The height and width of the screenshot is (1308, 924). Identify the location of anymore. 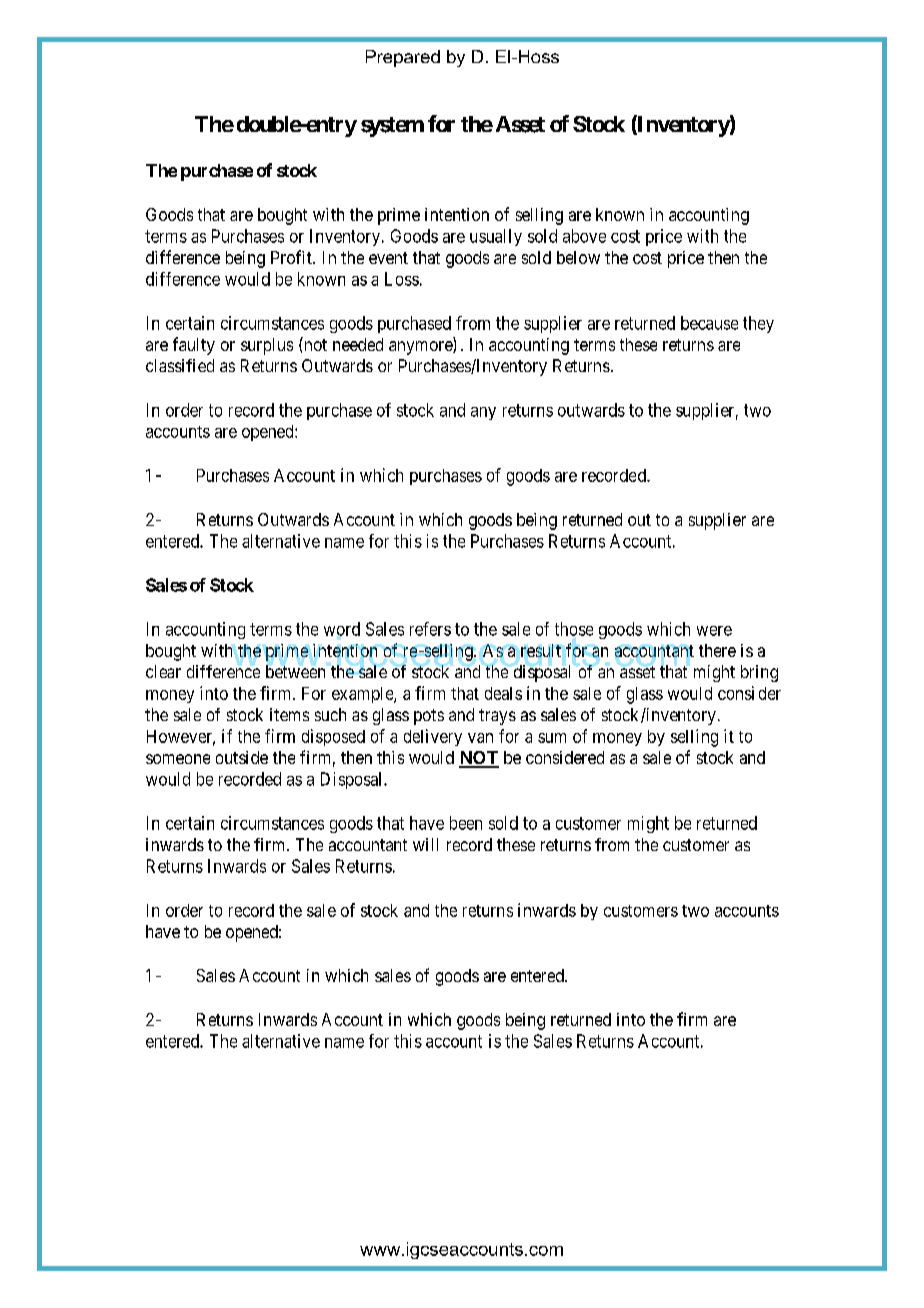
(421, 348).
